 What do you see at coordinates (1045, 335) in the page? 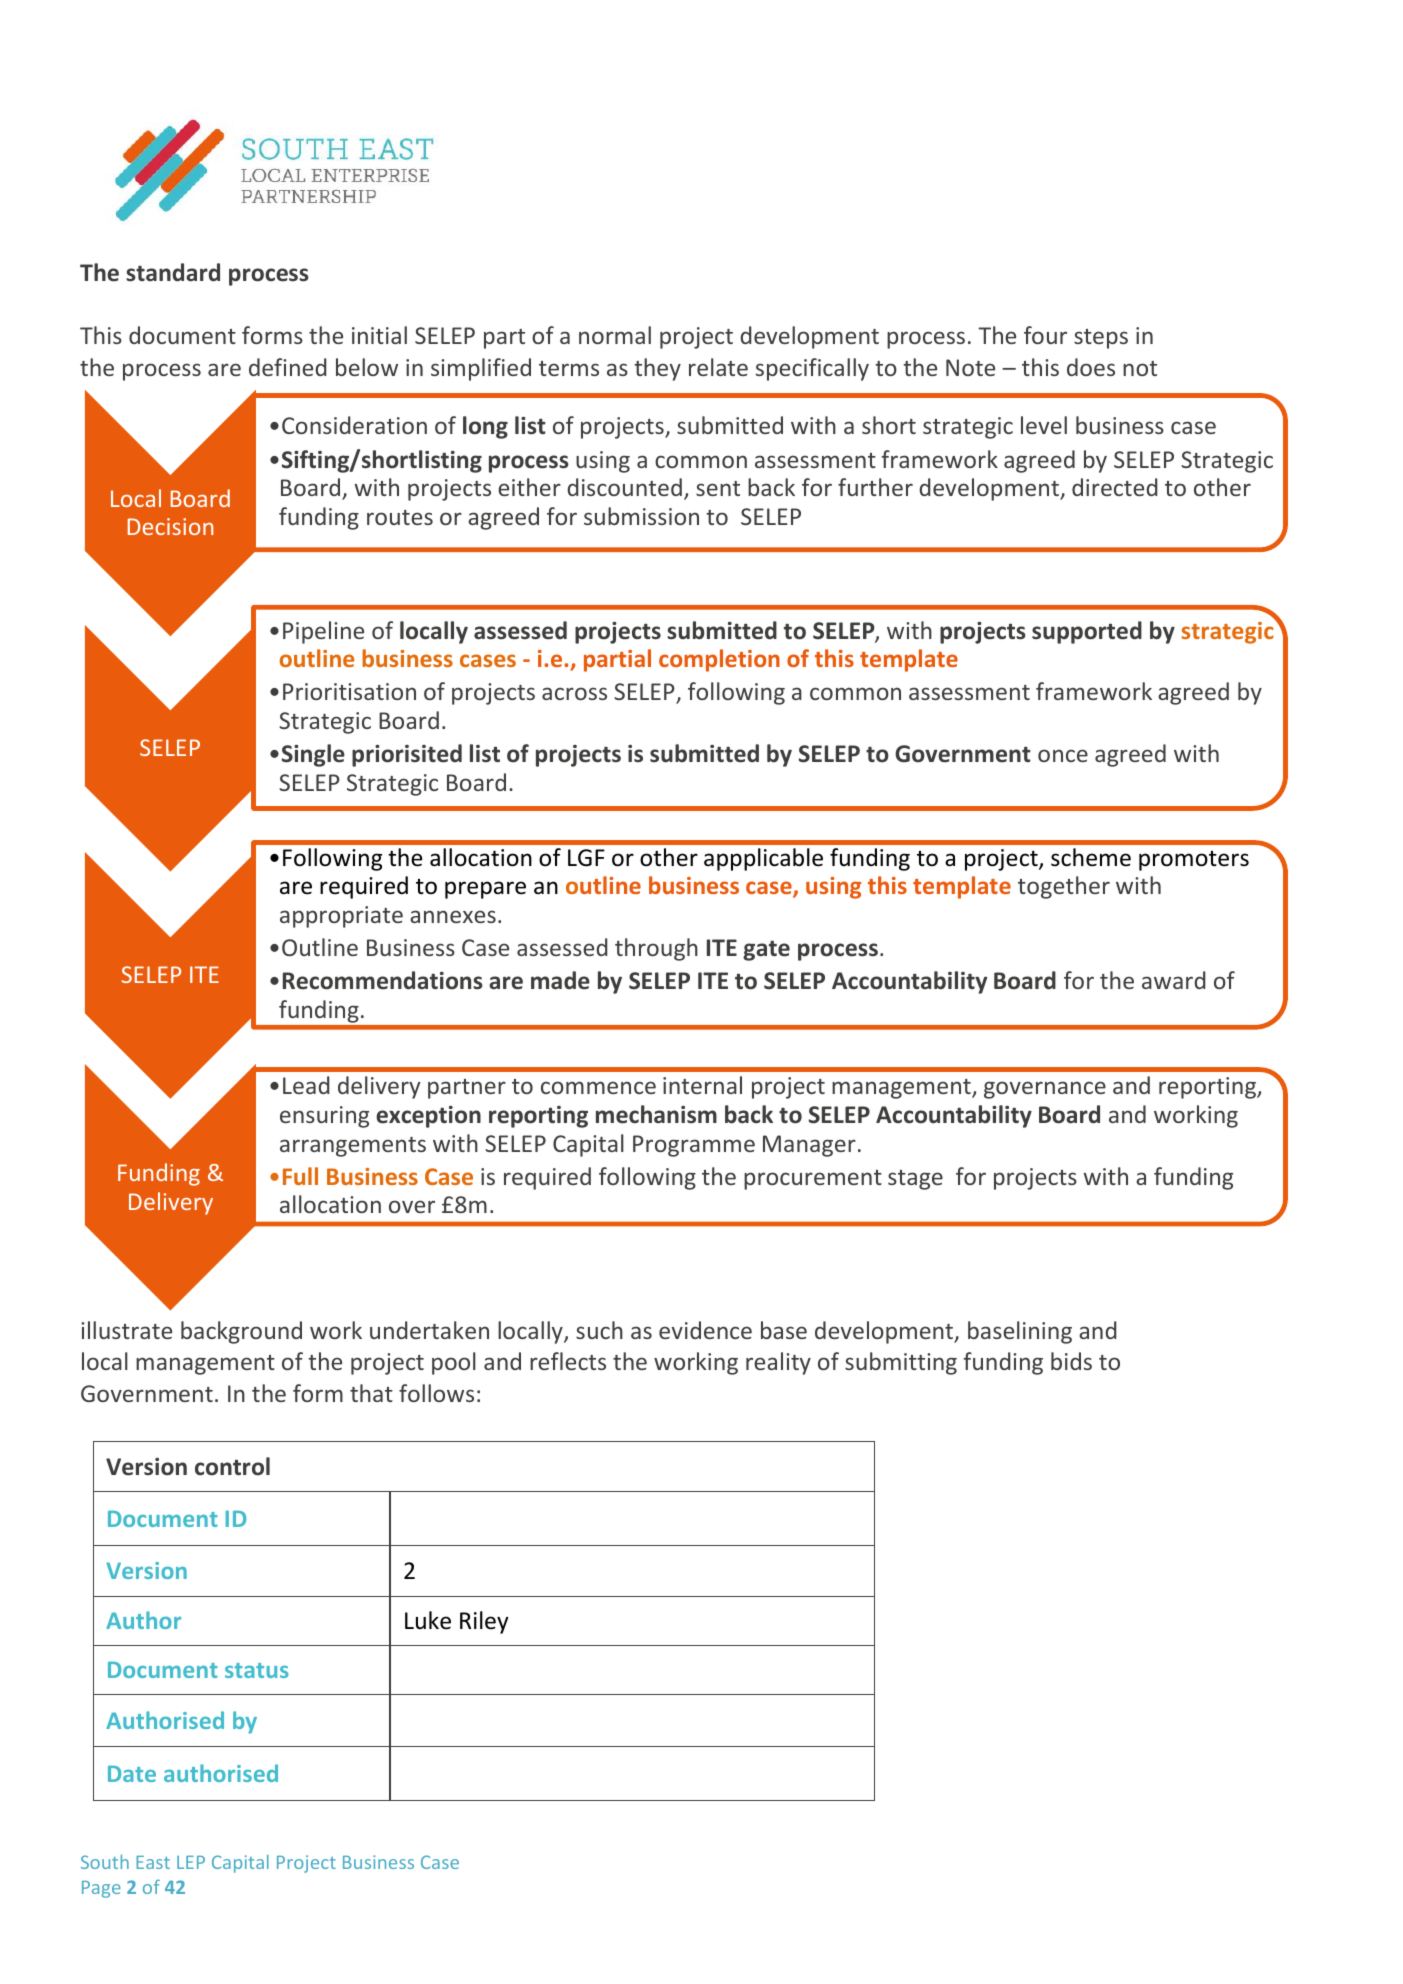
I see `four` at bounding box center [1045, 335].
